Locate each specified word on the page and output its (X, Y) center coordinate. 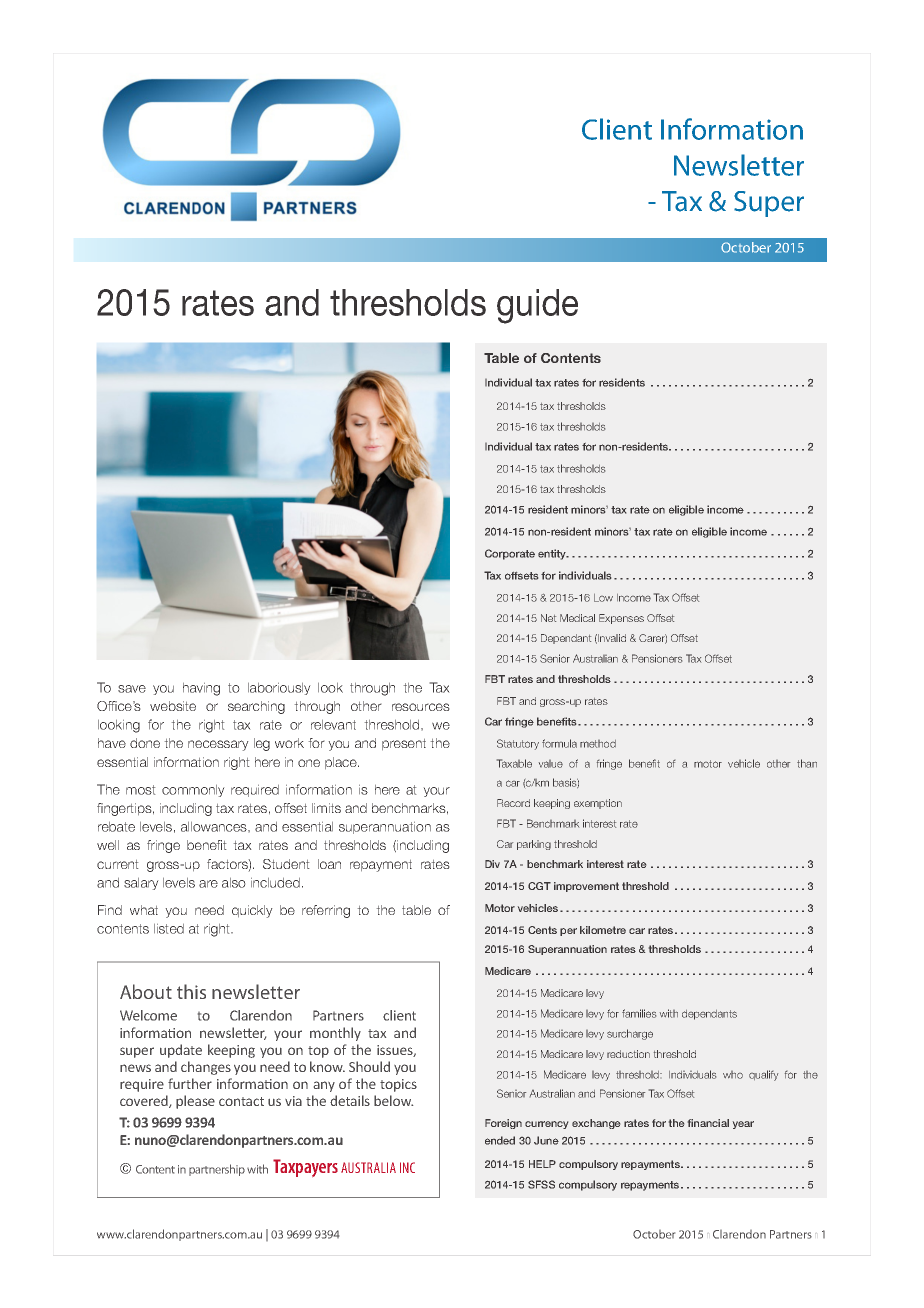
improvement (586, 887)
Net (548, 618)
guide (537, 306)
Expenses (621, 619)
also (234, 882)
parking (534, 845)
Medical (577, 618)
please (195, 1102)
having (201, 689)
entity (553, 554)
